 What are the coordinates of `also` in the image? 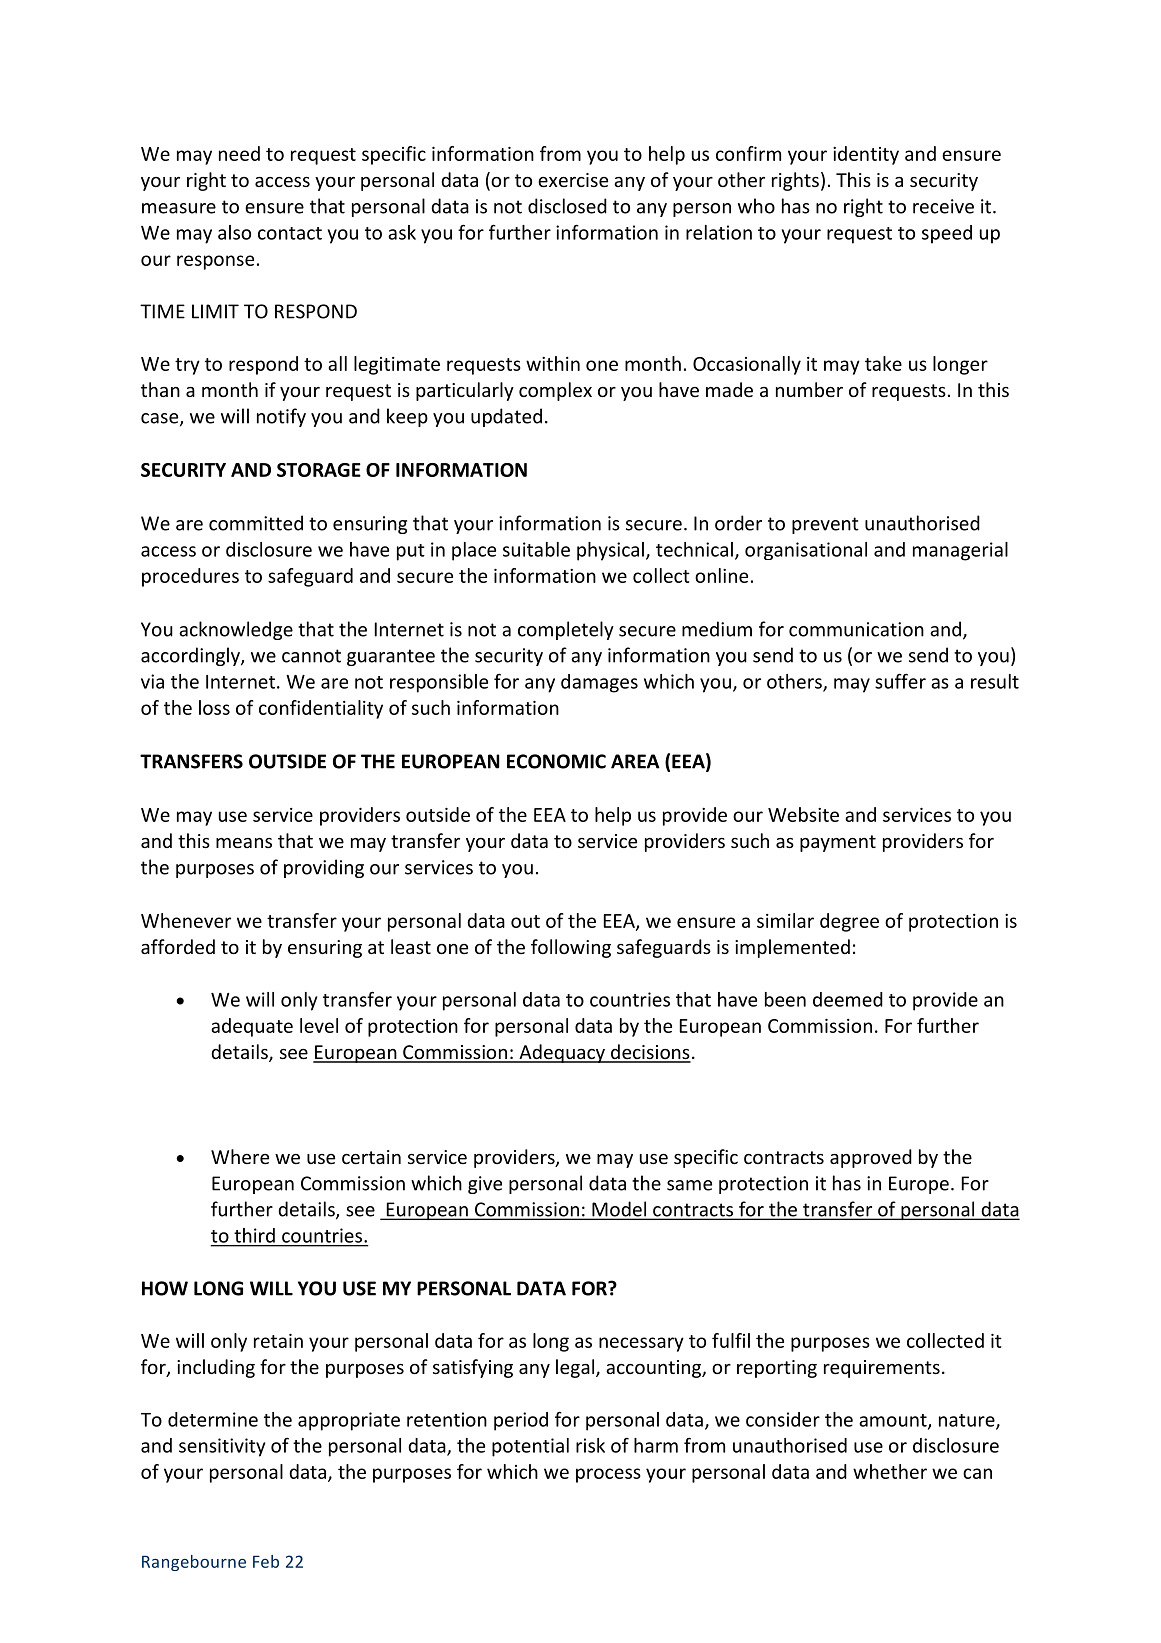 It's located at (234, 232).
